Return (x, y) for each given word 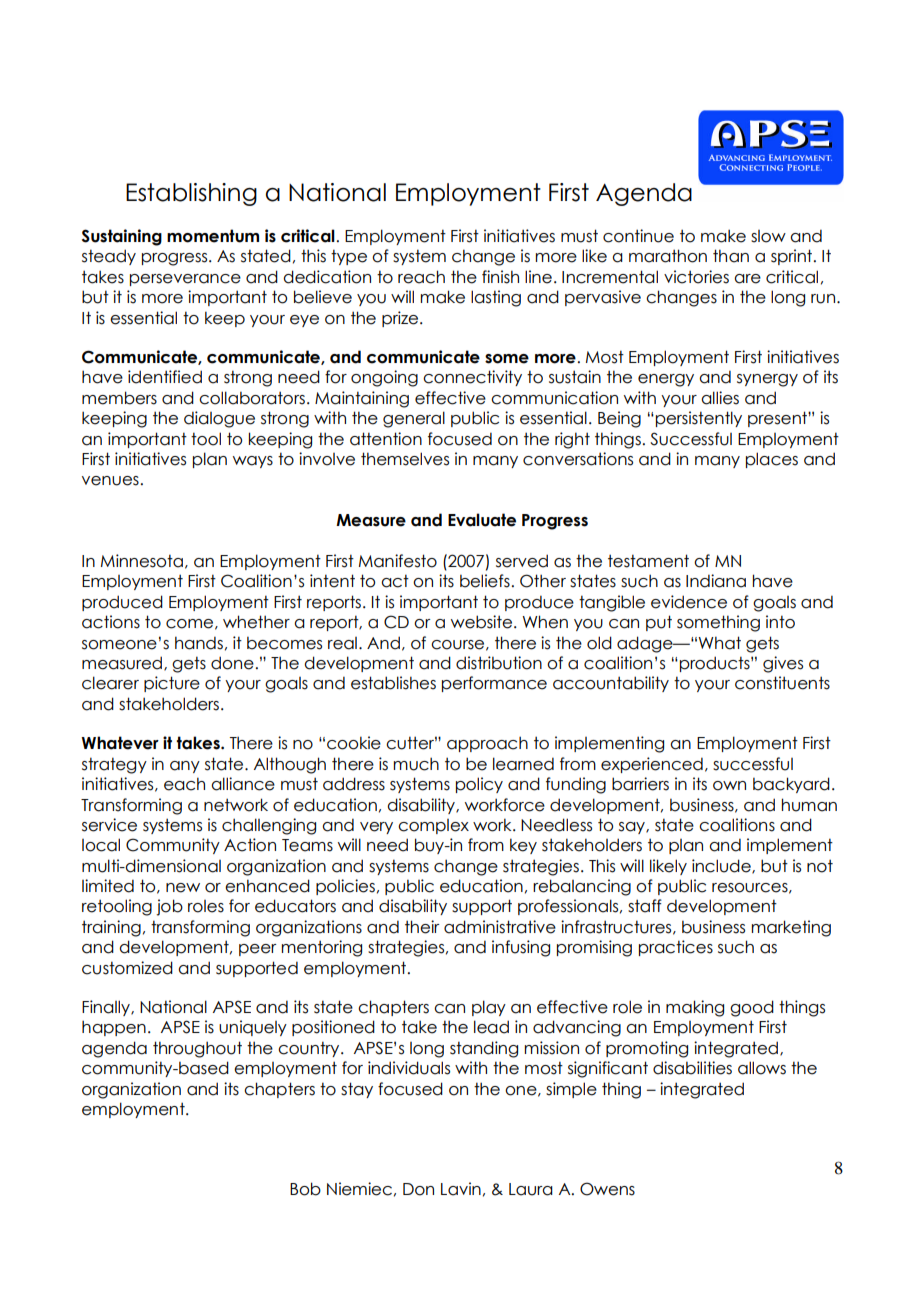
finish (500, 277)
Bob (305, 1189)
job (169, 907)
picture (172, 684)
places (772, 460)
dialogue (219, 419)
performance (494, 684)
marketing (791, 928)
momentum (213, 236)
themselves (405, 459)
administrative (500, 927)
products (716, 664)
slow (768, 236)
